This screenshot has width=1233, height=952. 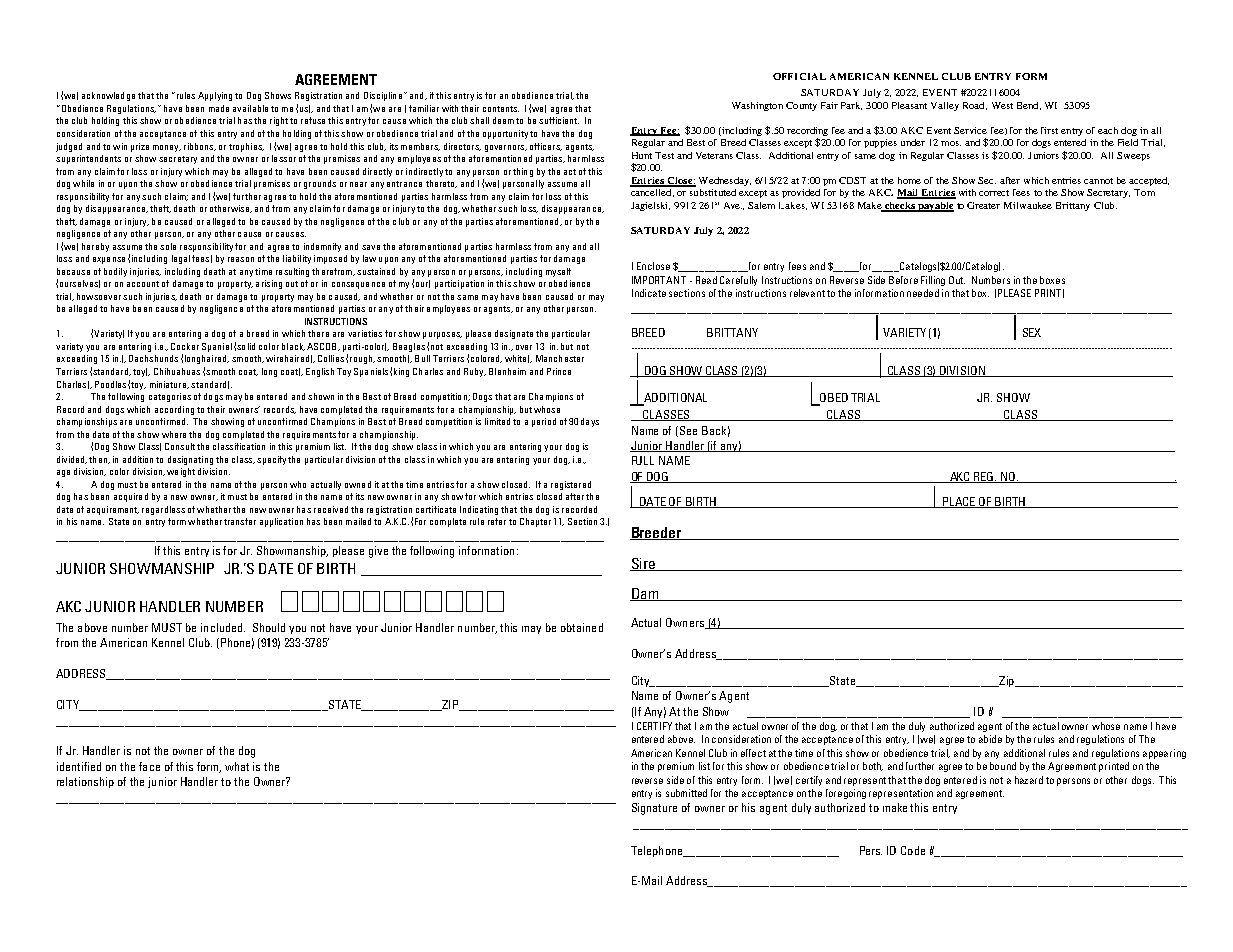 I want to click on registered, so click(x=571, y=485).
